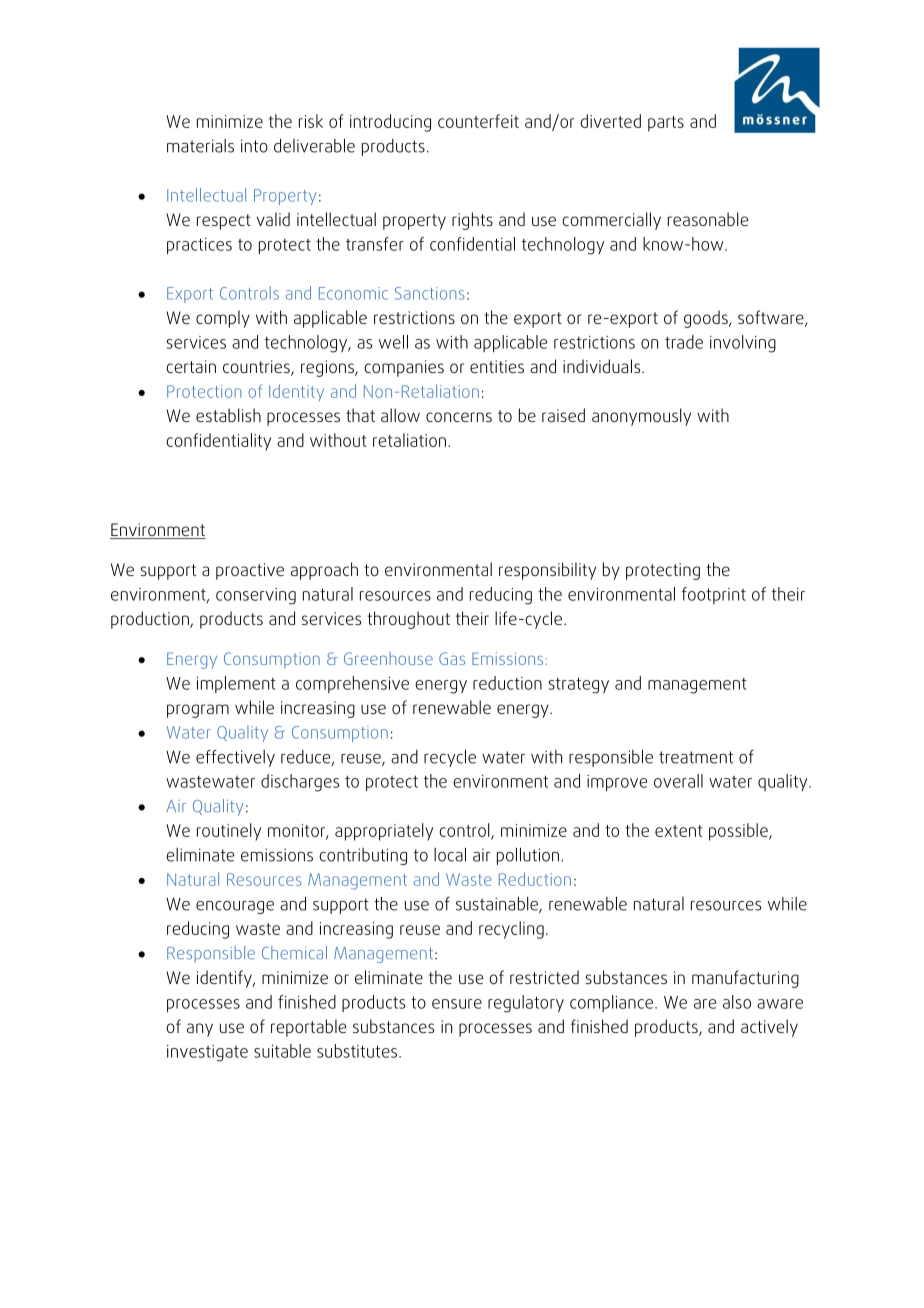  What do you see at coordinates (200, 1030) in the screenshot?
I see `any` at bounding box center [200, 1030].
